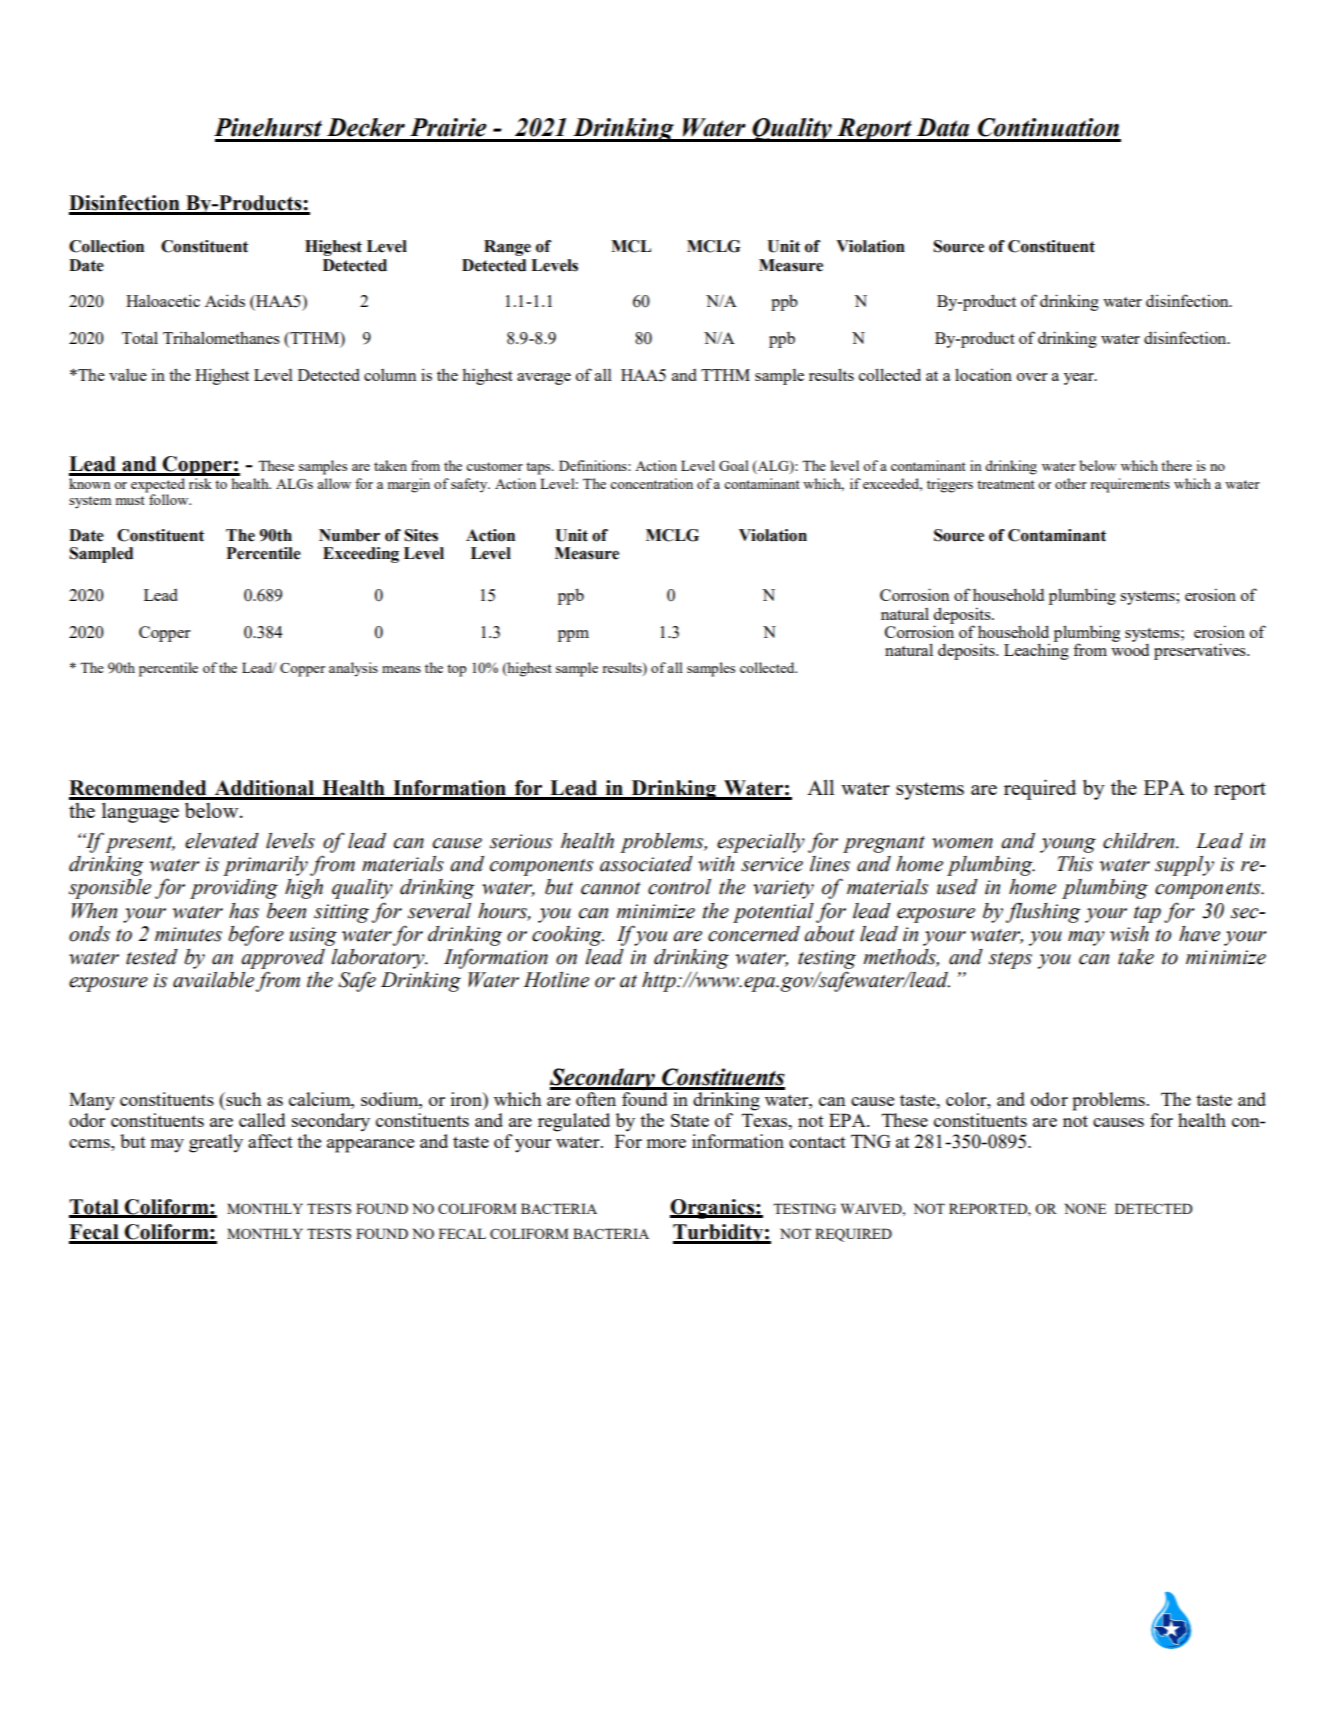 This screenshot has width=1335, height=1728. Describe the element at coordinates (573, 636) in the screenshot. I see `ppm` at that location.
